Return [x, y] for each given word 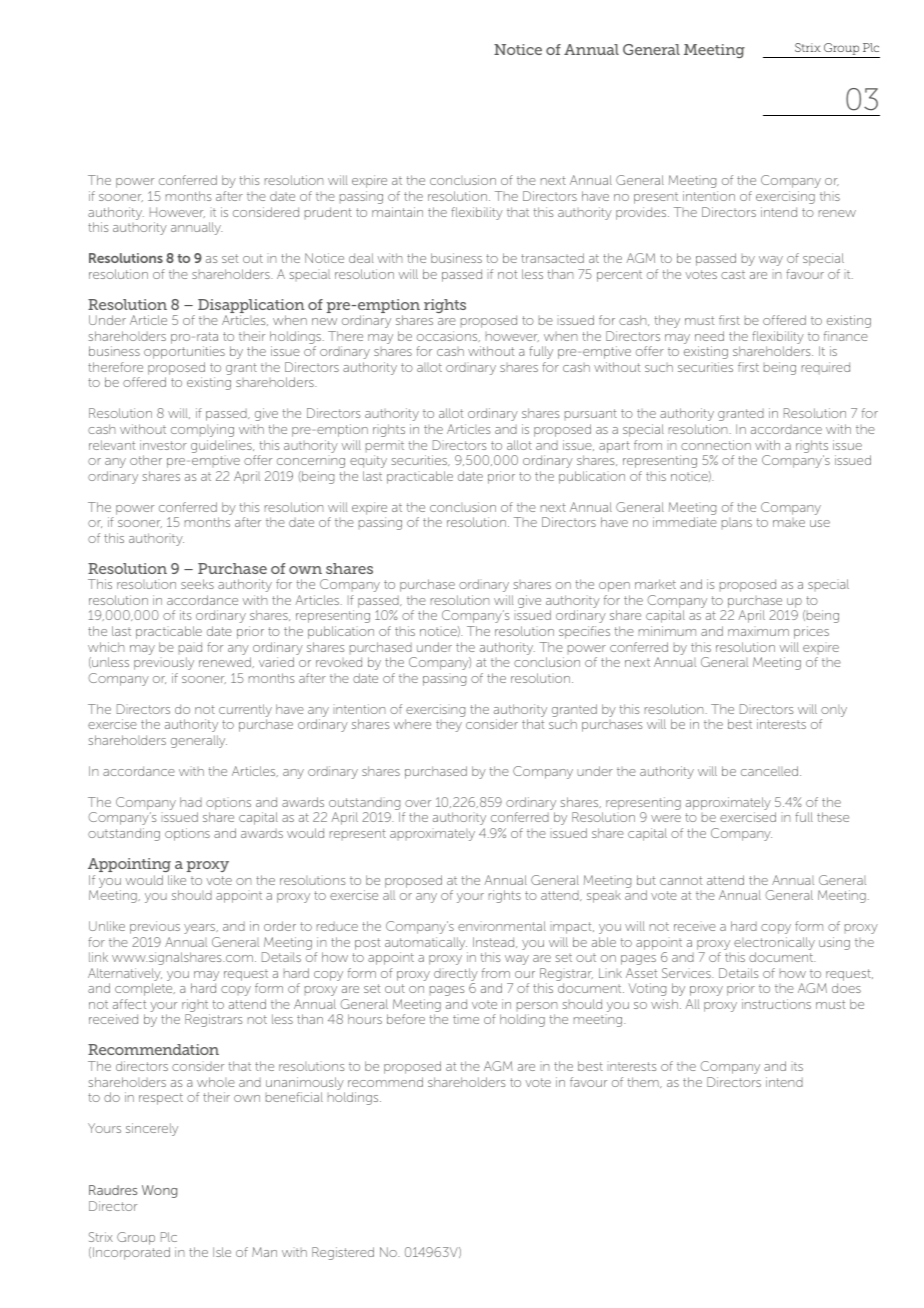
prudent [328, 213]
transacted [552, 258]
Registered [343, 1253]
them [644, 1082]
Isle [222, 1252]
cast [733, 275]
